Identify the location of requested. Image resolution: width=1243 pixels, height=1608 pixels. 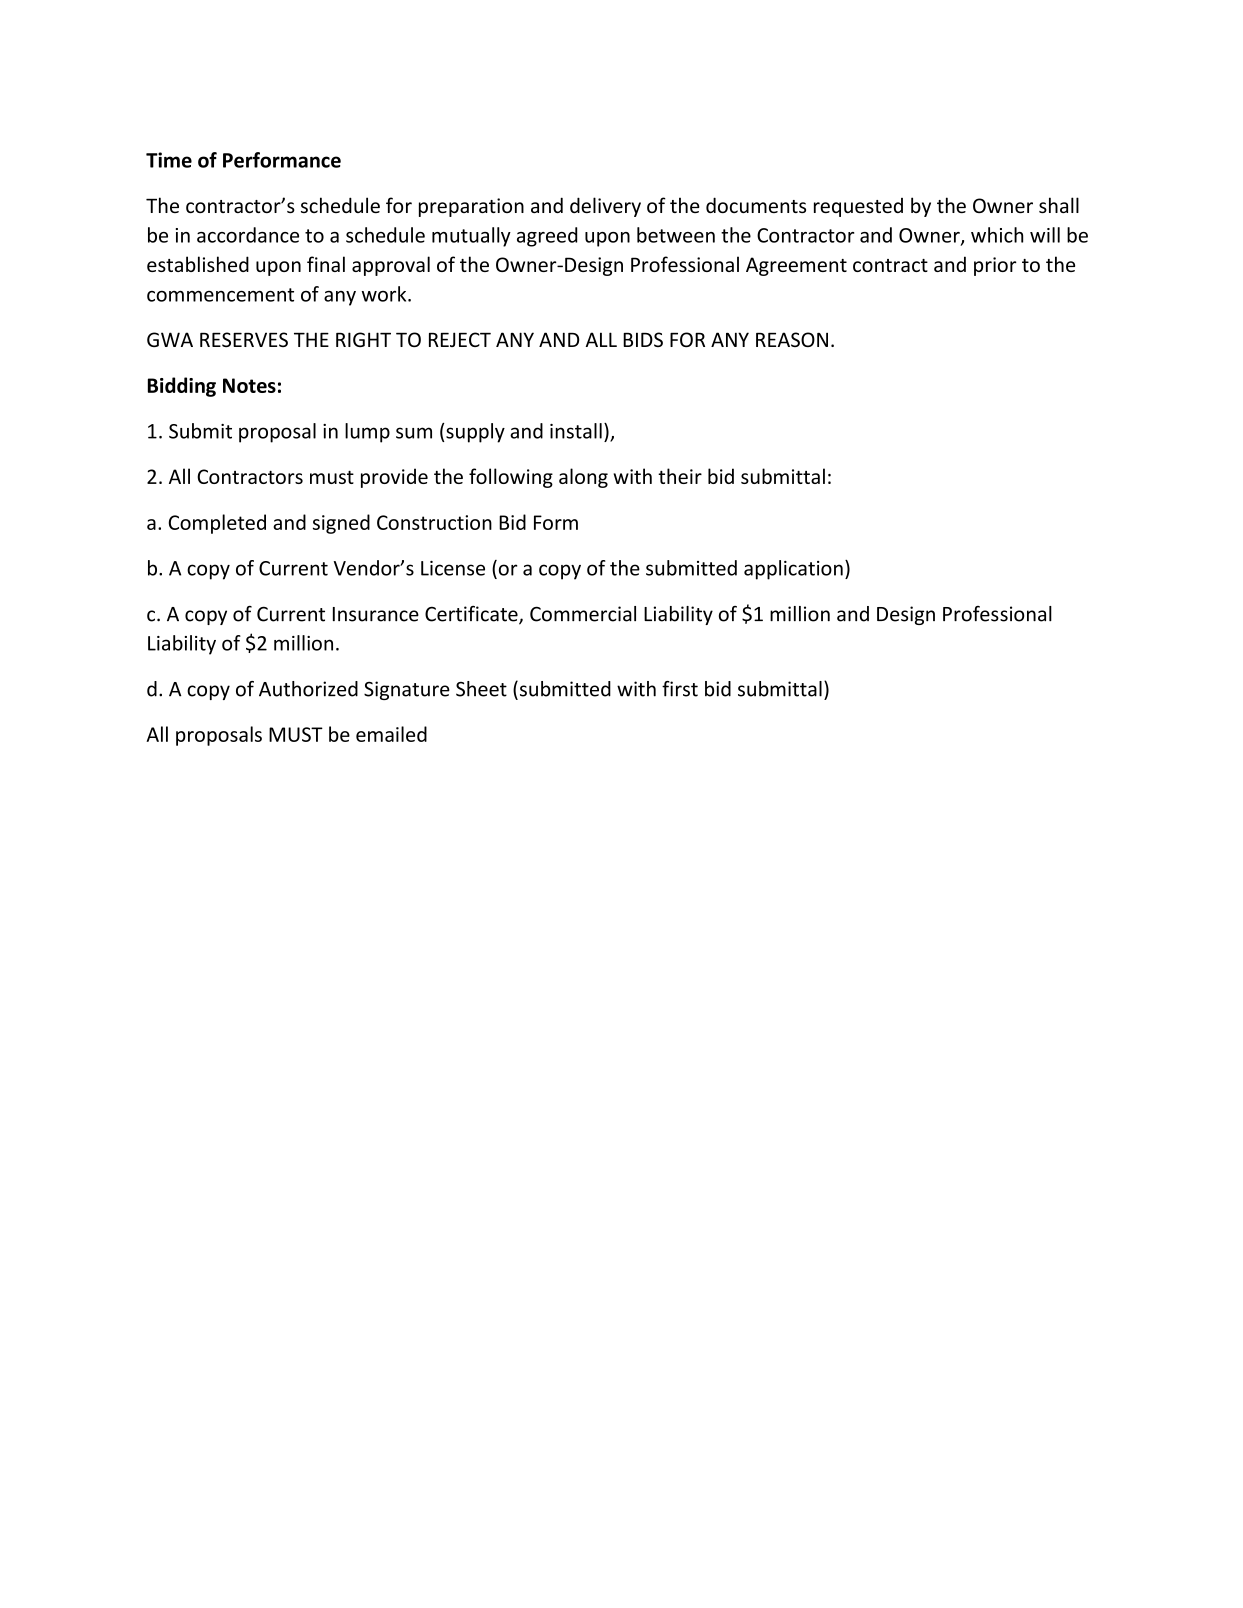
(858, 207).
